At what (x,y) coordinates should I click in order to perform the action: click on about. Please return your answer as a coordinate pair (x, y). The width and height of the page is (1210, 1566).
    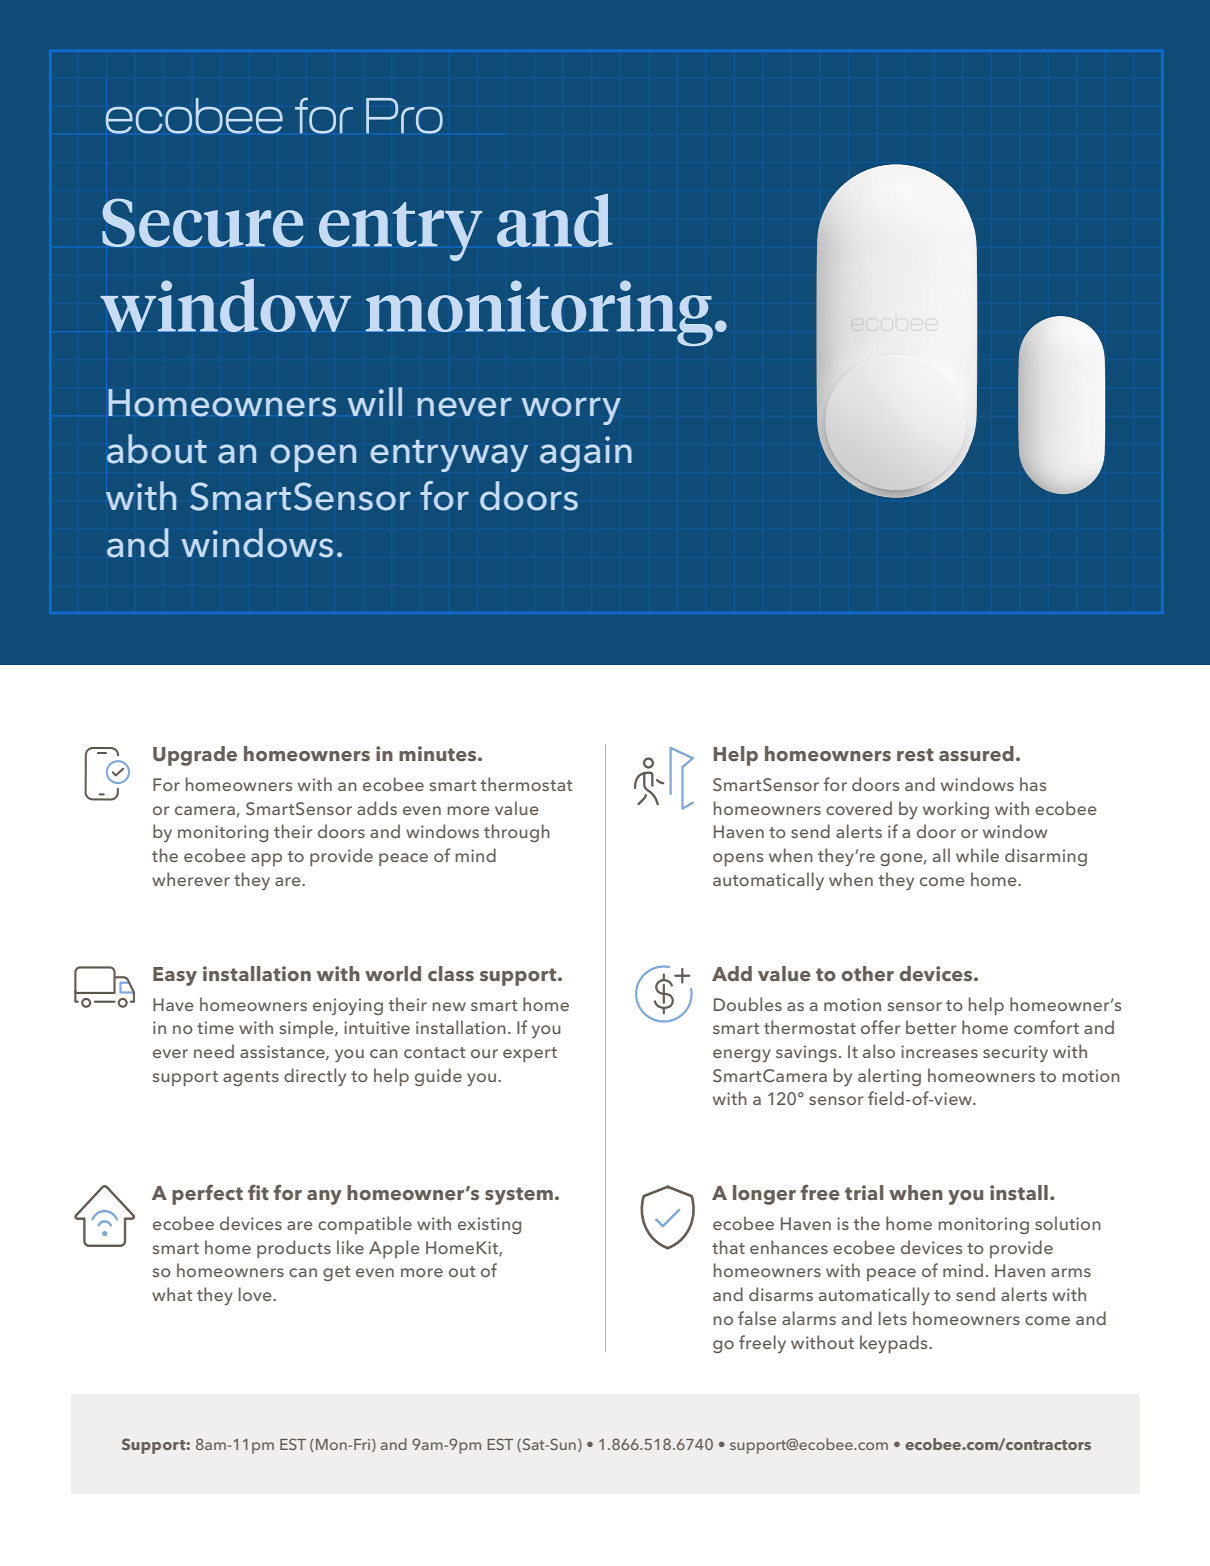
    Looking at the image, I should click on (157, 449).
